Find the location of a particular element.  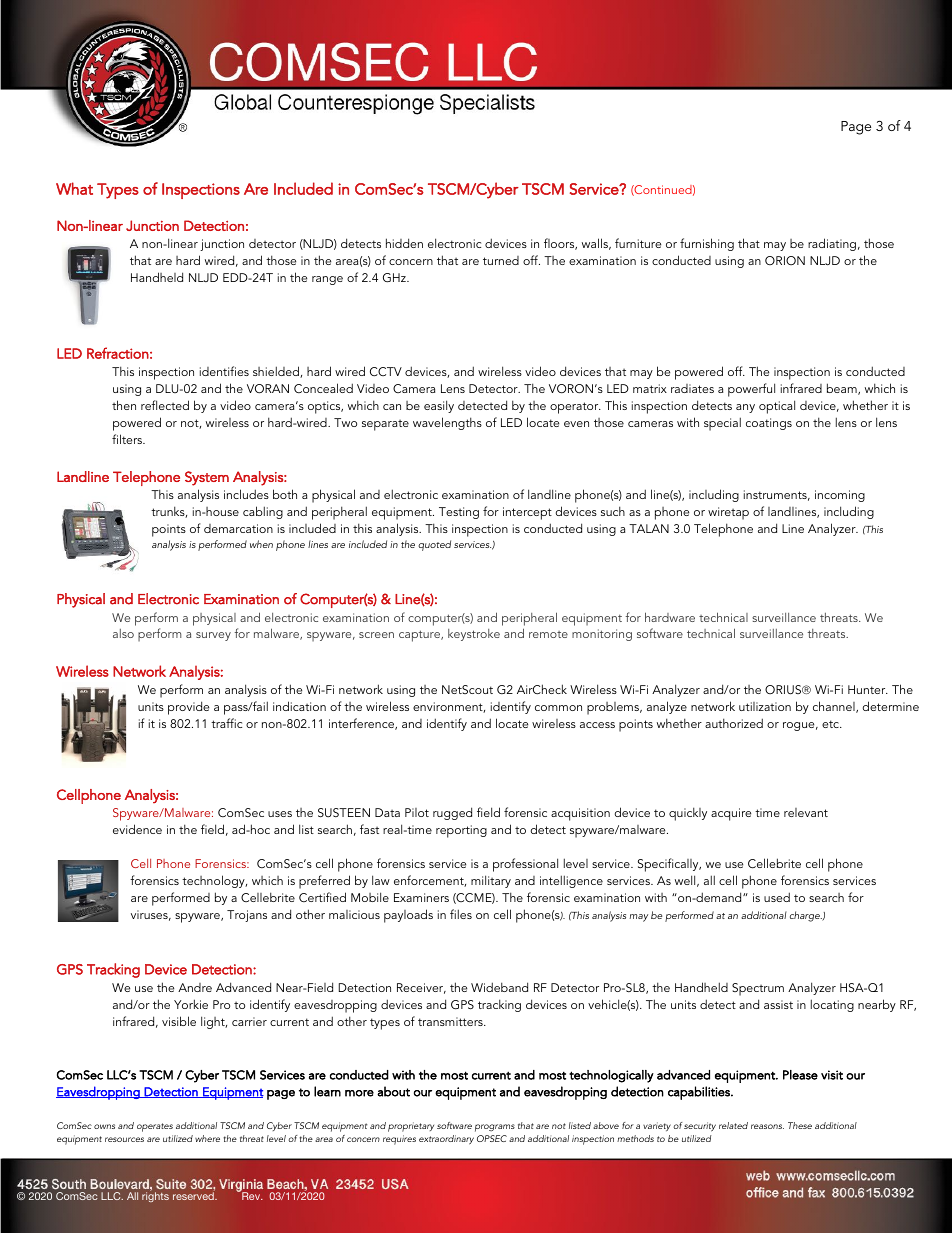

demarcation is located at coordinates (238, 528).
